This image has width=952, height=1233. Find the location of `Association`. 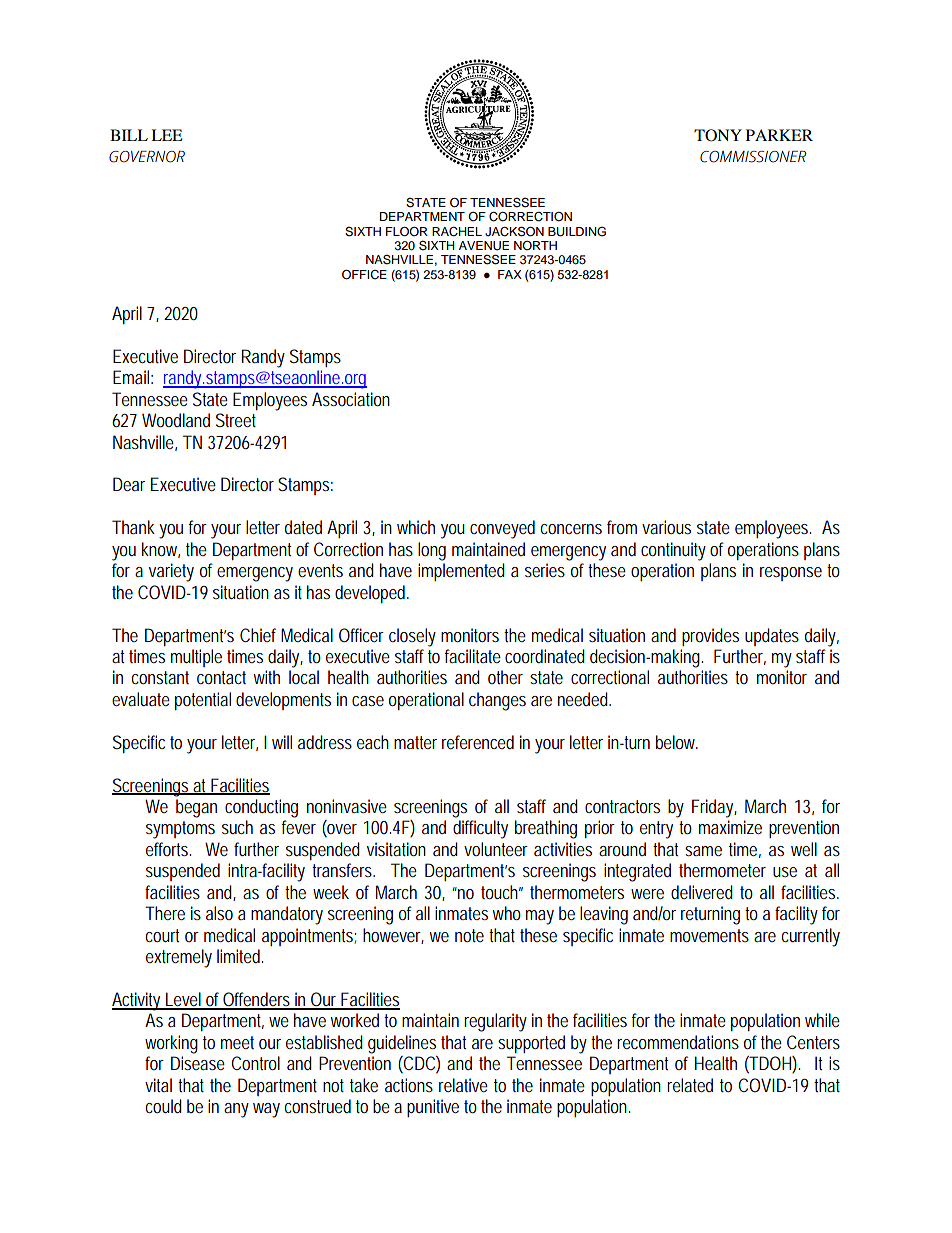

Association is located at coordinates (351, 399).
